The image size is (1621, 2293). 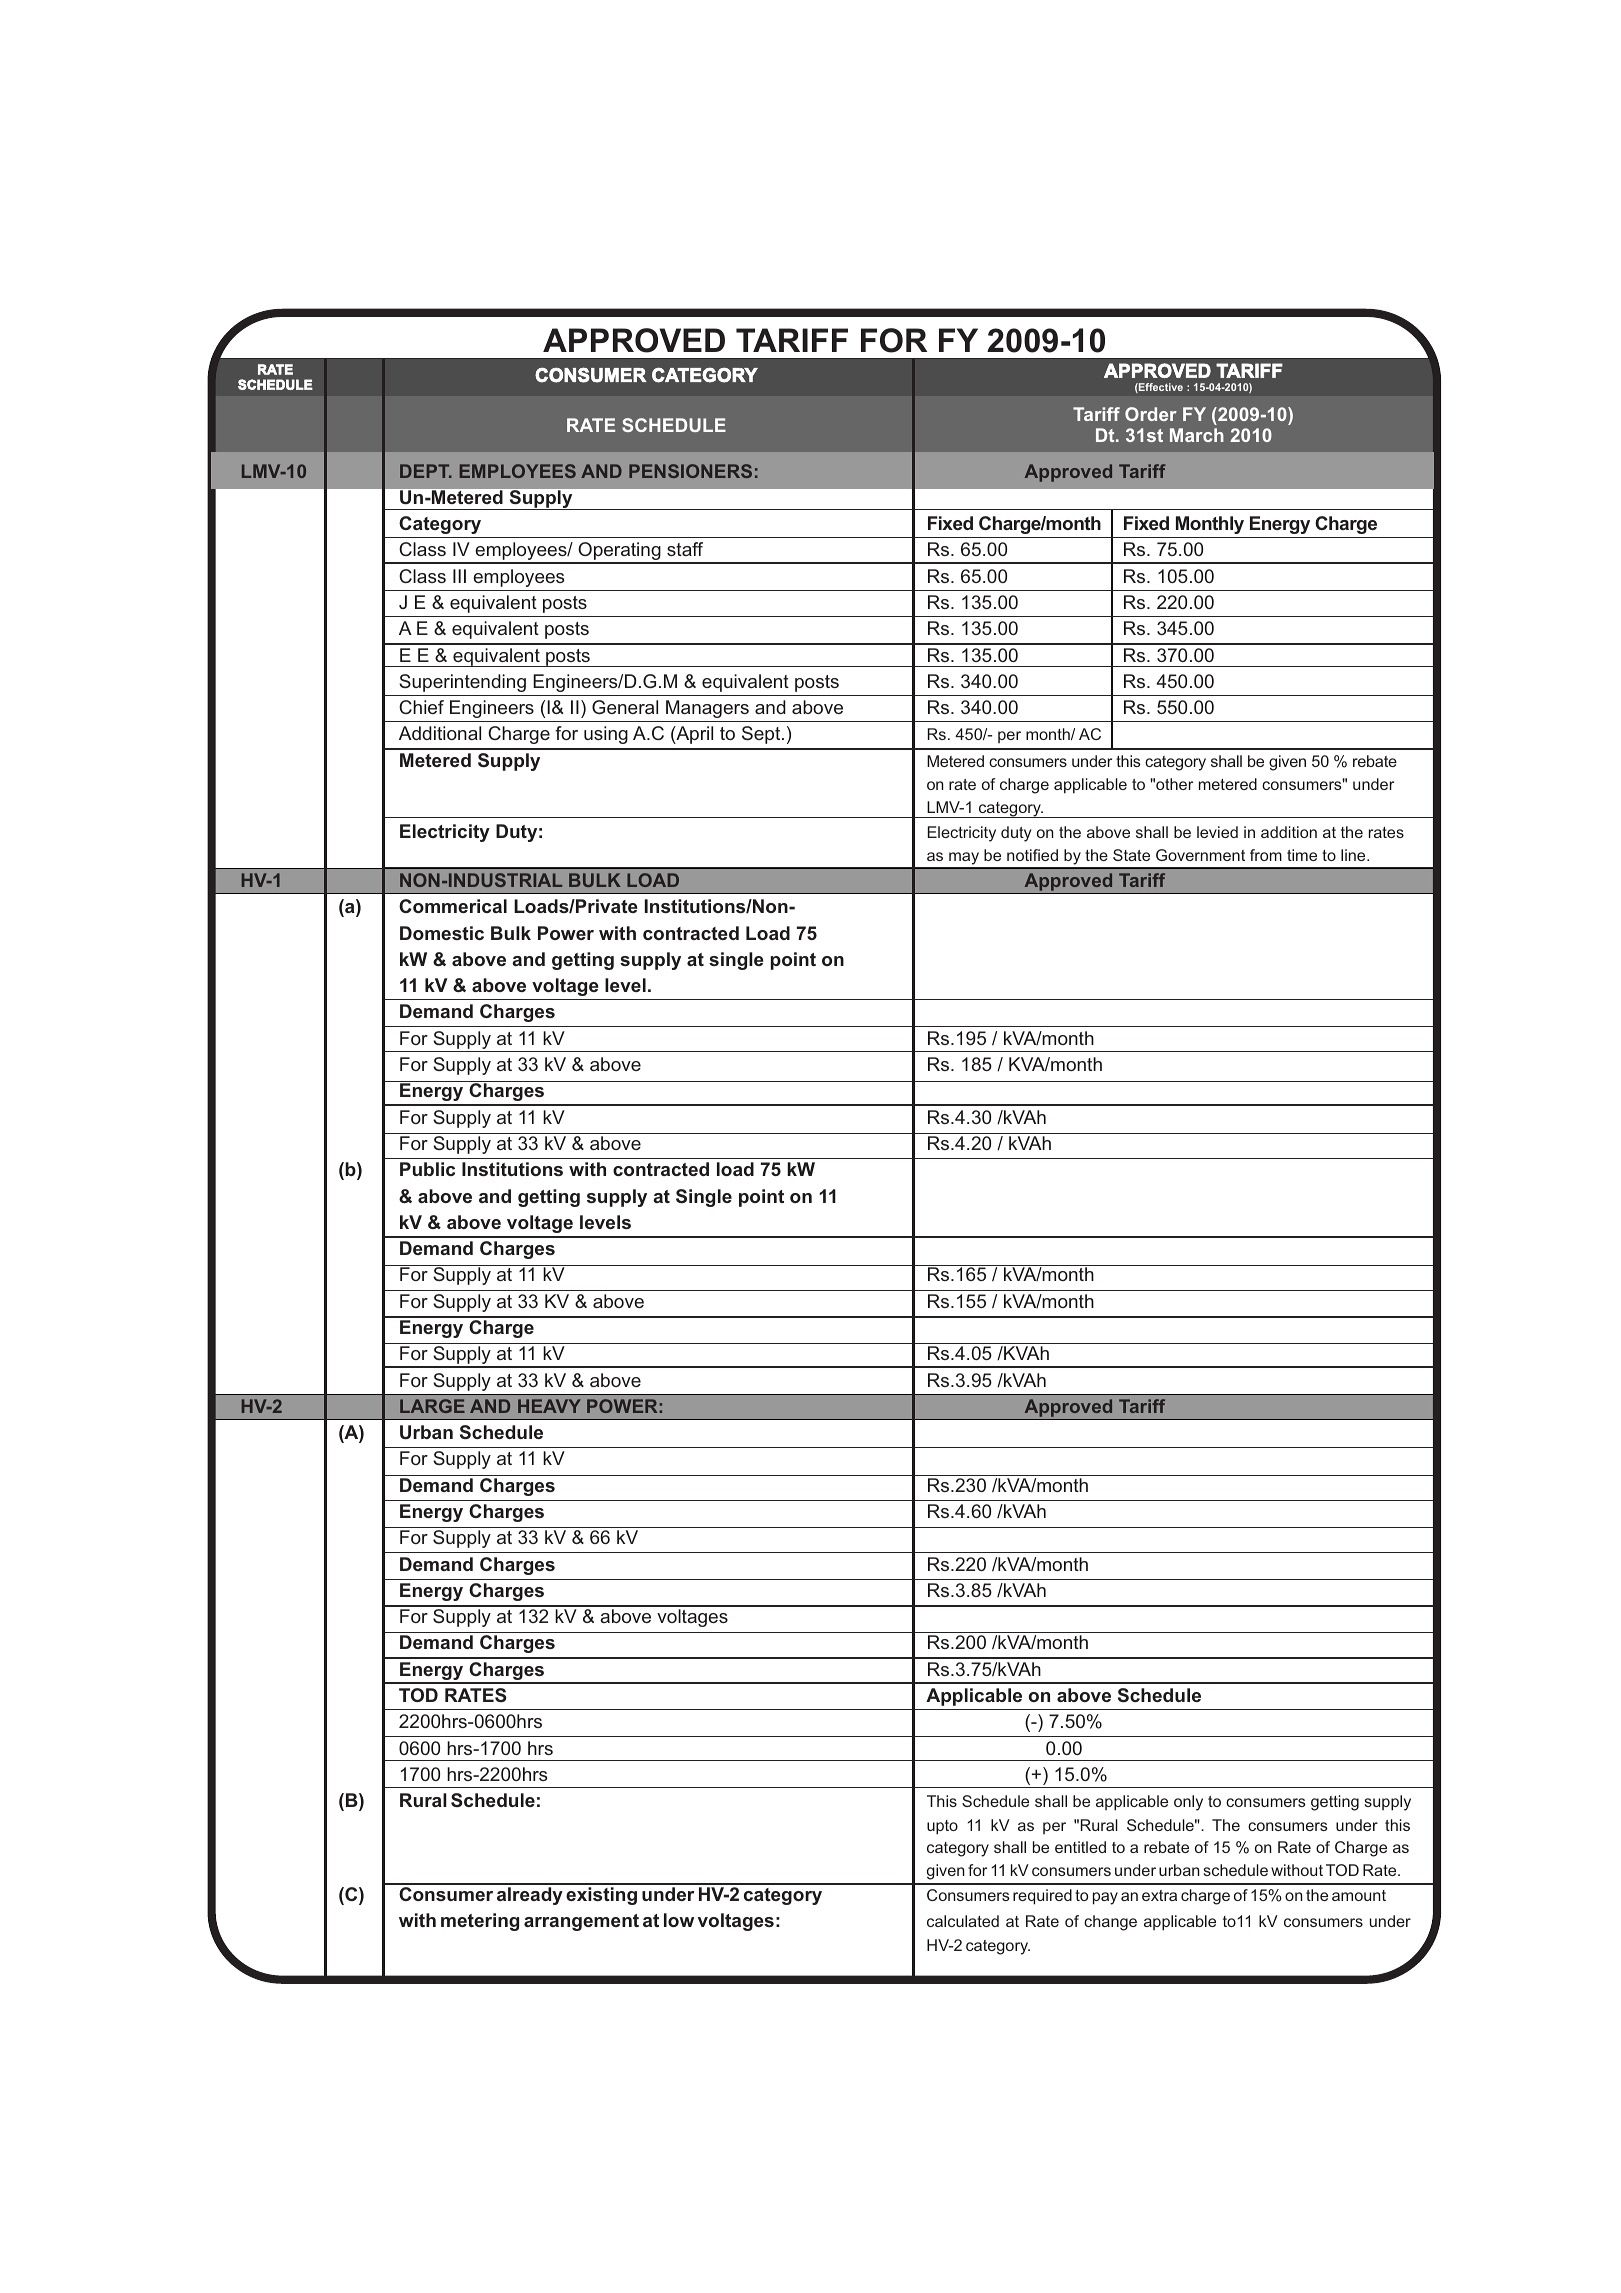 What do you see at coordinates (690, 471) in the screenshot?
I see `PENSIONERS` at bounding box center [690, 471].
